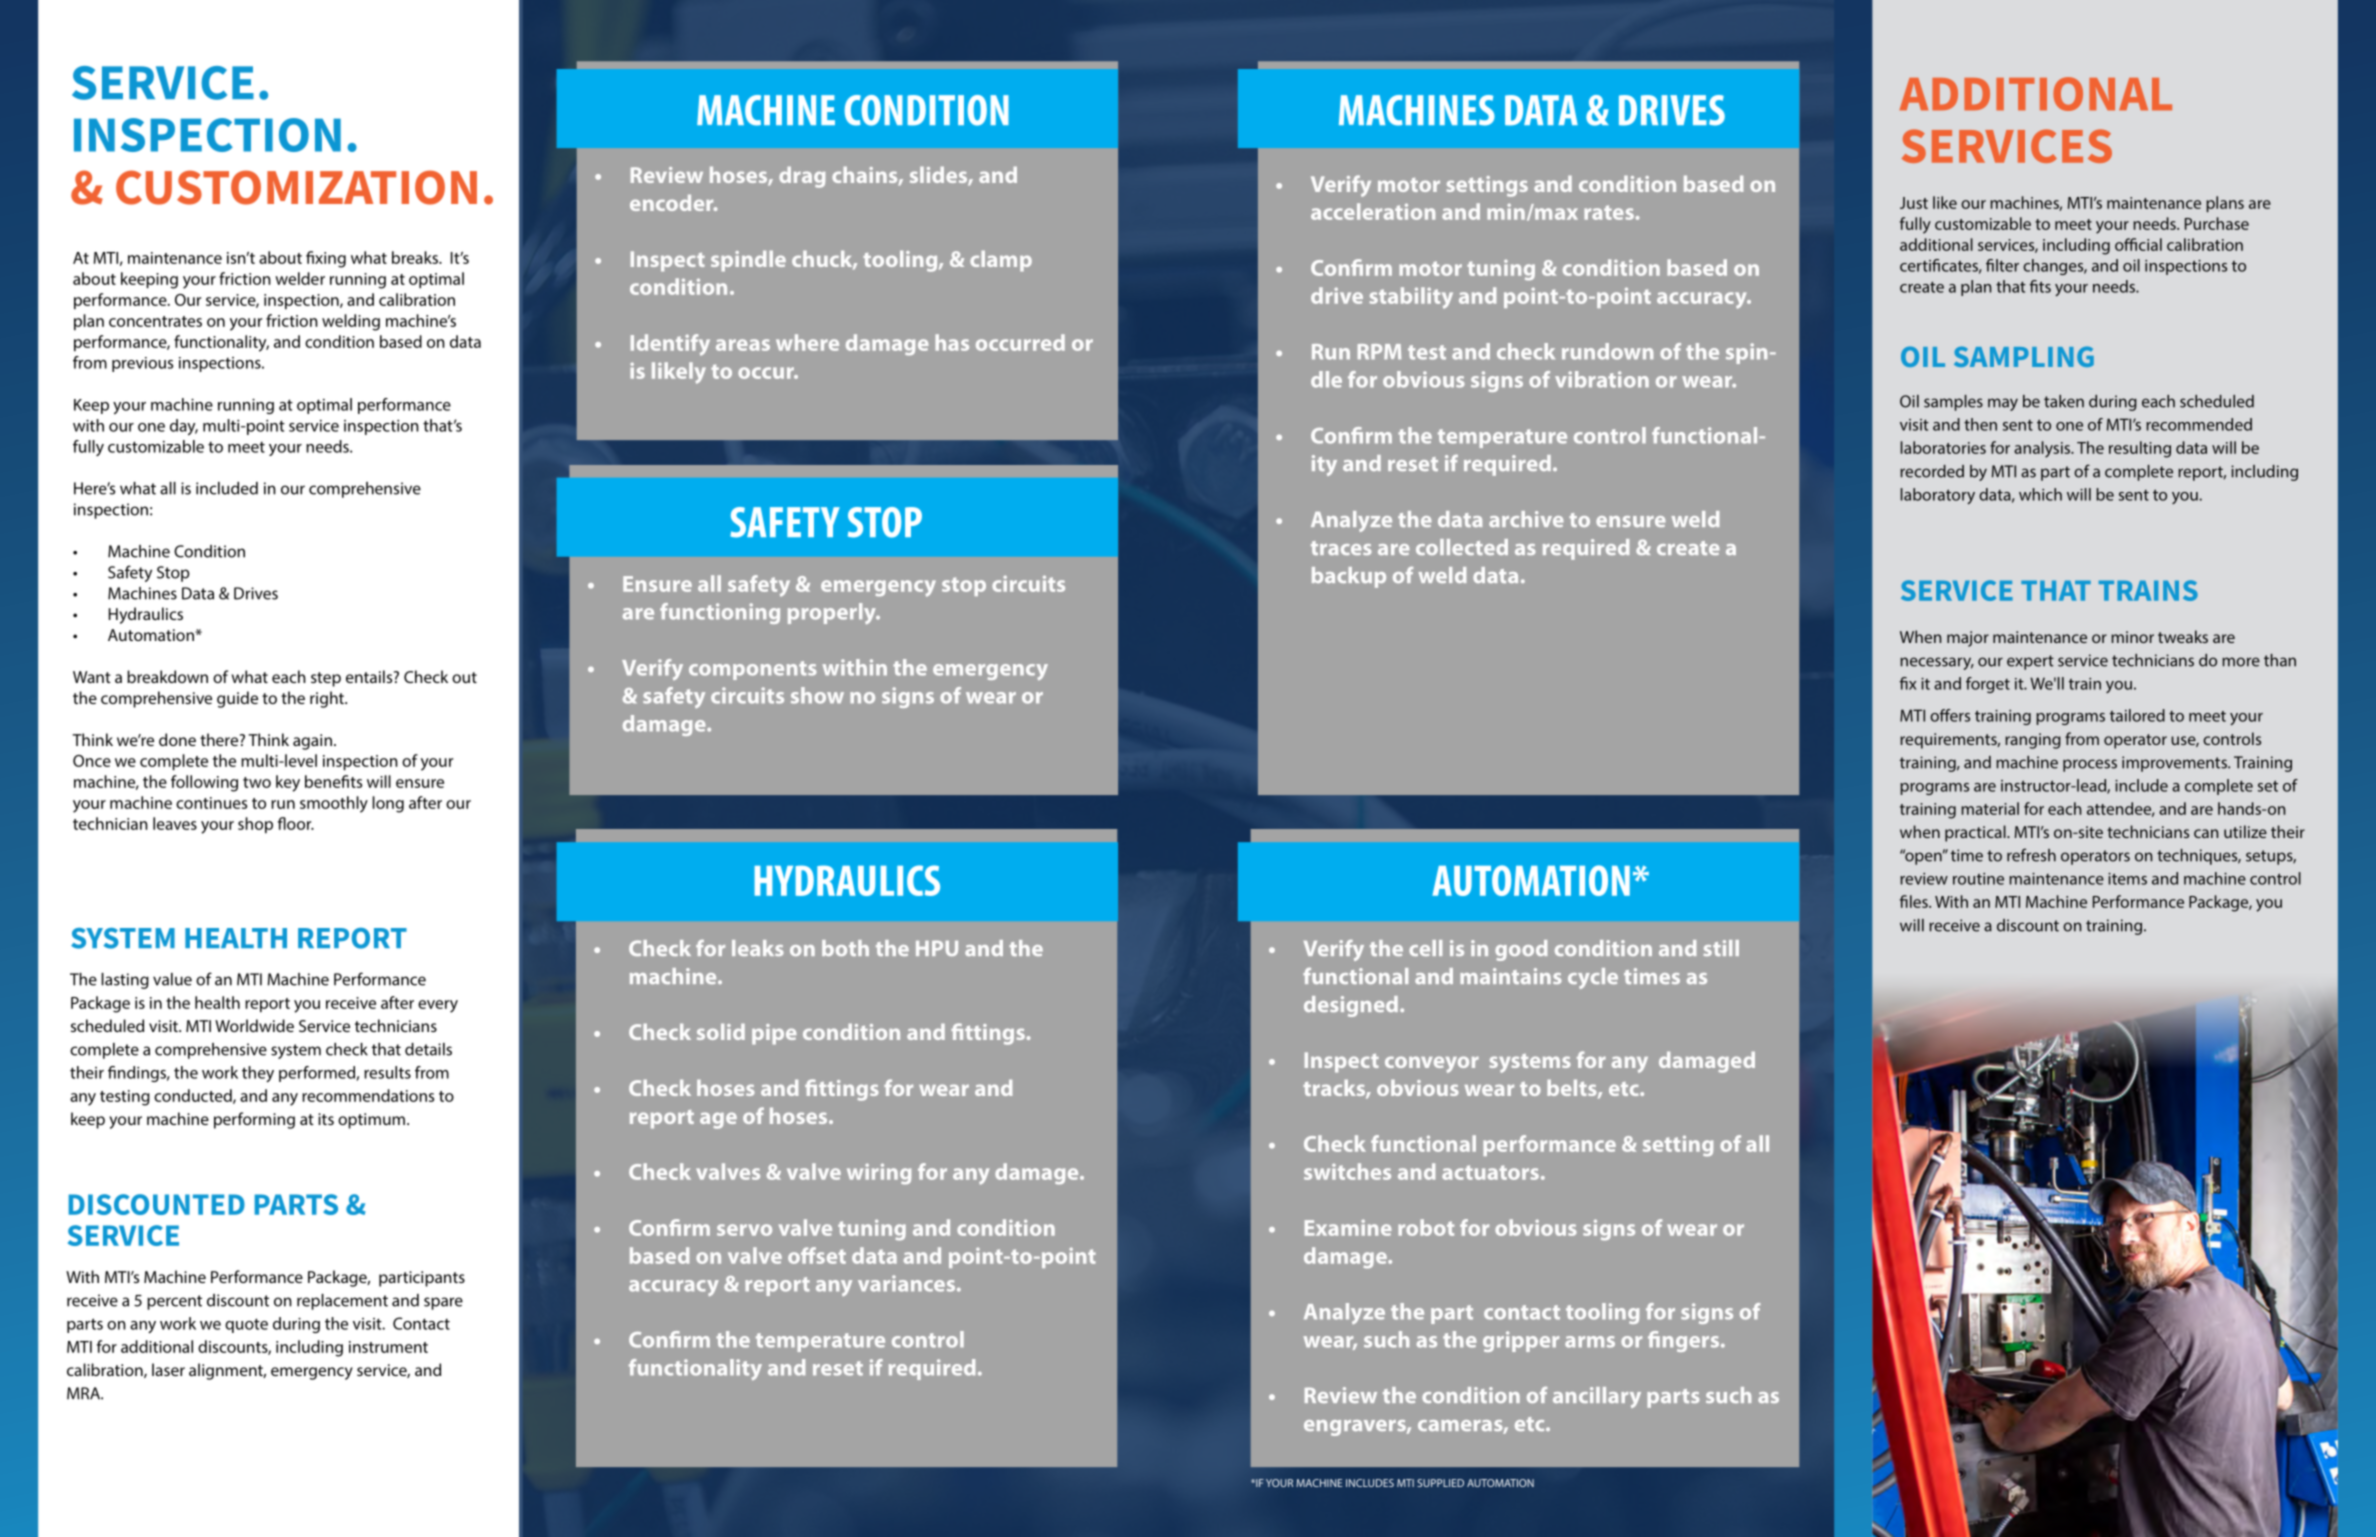  What do you see at coordinates (371, 1121) in the screenshot?
I see `optimum` at bounding box center [371, 1121].
